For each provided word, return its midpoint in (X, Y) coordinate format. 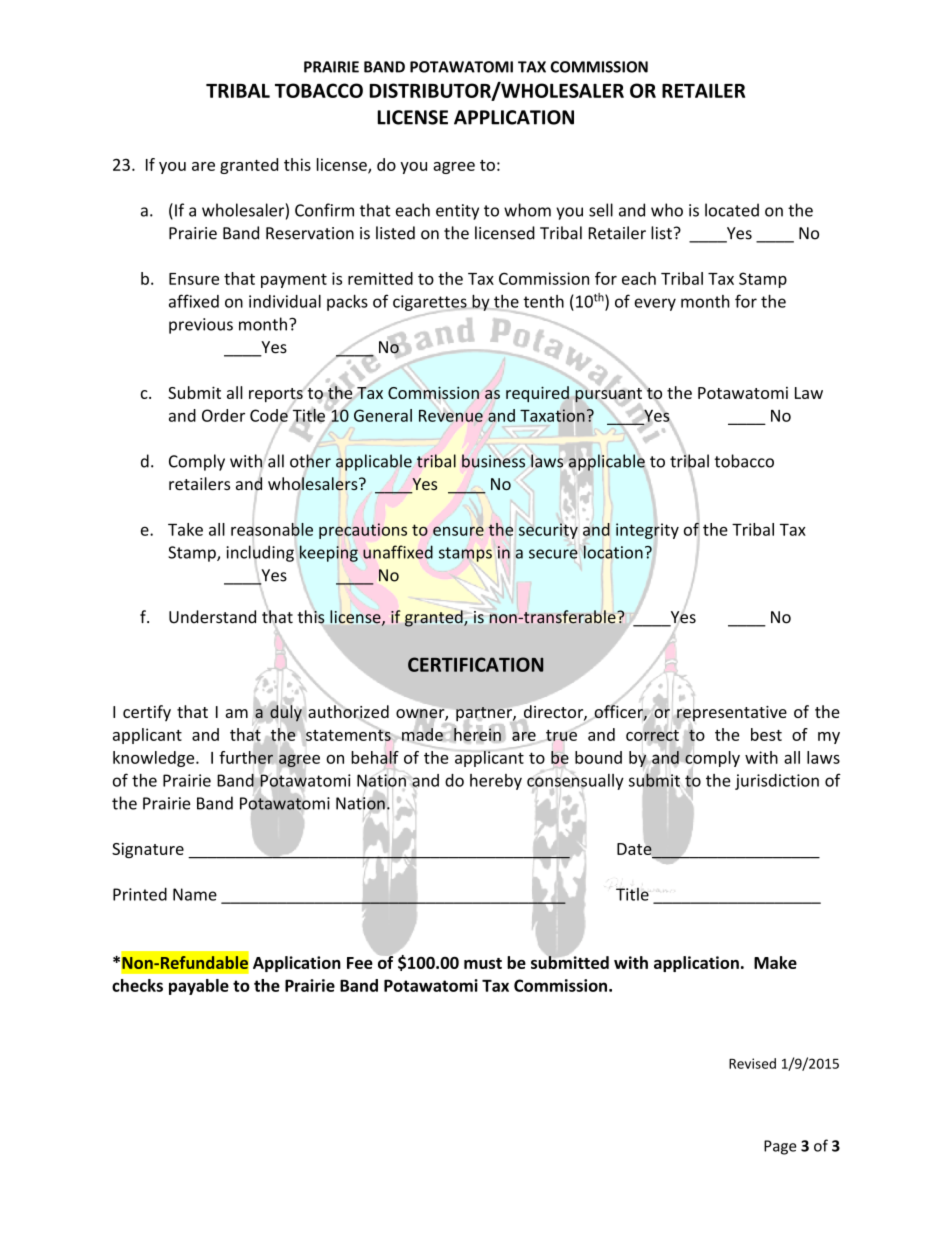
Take (185, 529)
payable (199, 987)
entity (457, 212)
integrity (647, 531)
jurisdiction (777, 782)
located (732, 210)
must (483, 963)
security (548, 531)
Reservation (310, 233)
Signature (148, 850)
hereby (496, 782)
